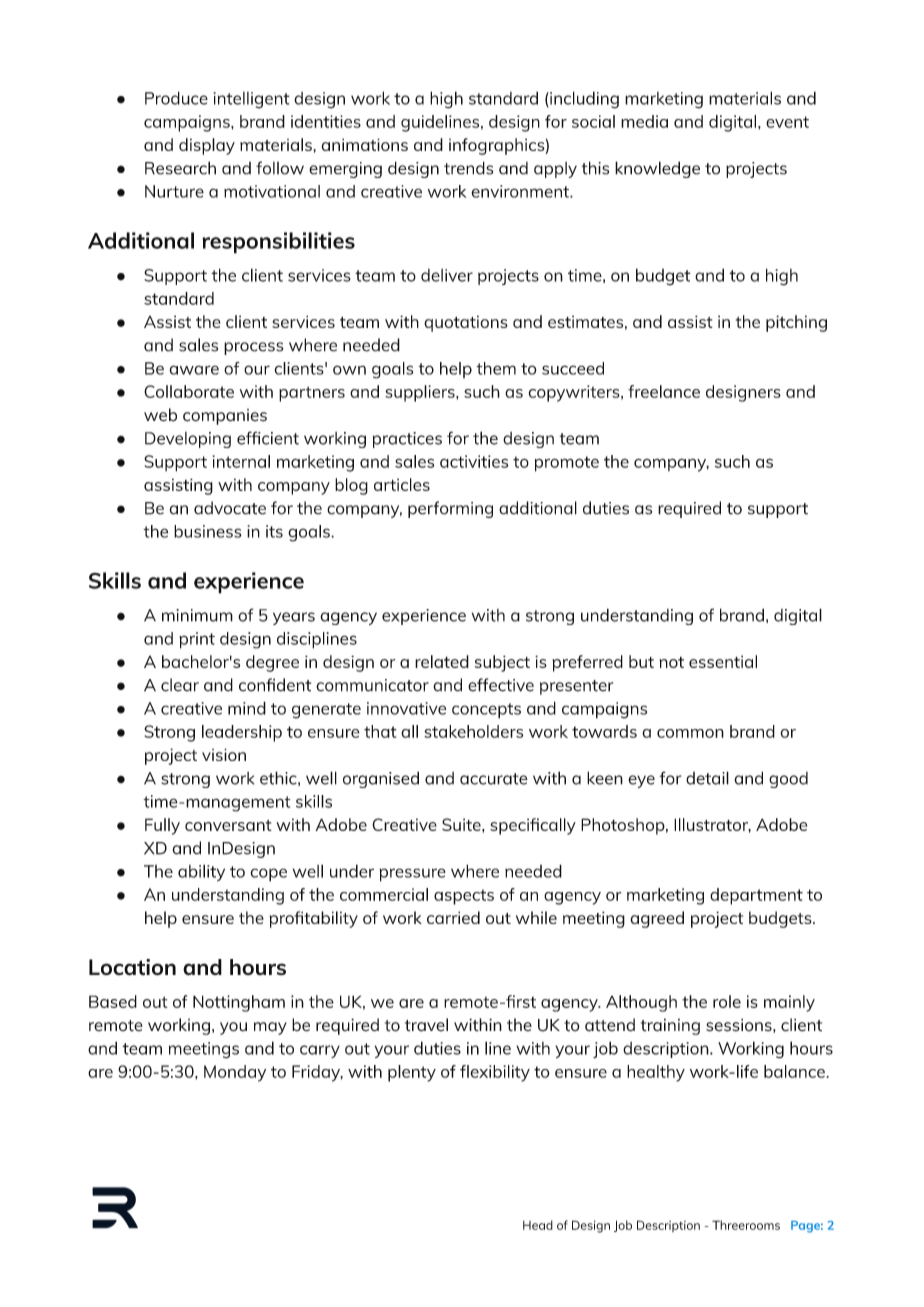 The width and height of the screenshot is (924, 1307). Describe the element at coordinates (538, 1225) in the screenshot. I see `Head` at that location.
